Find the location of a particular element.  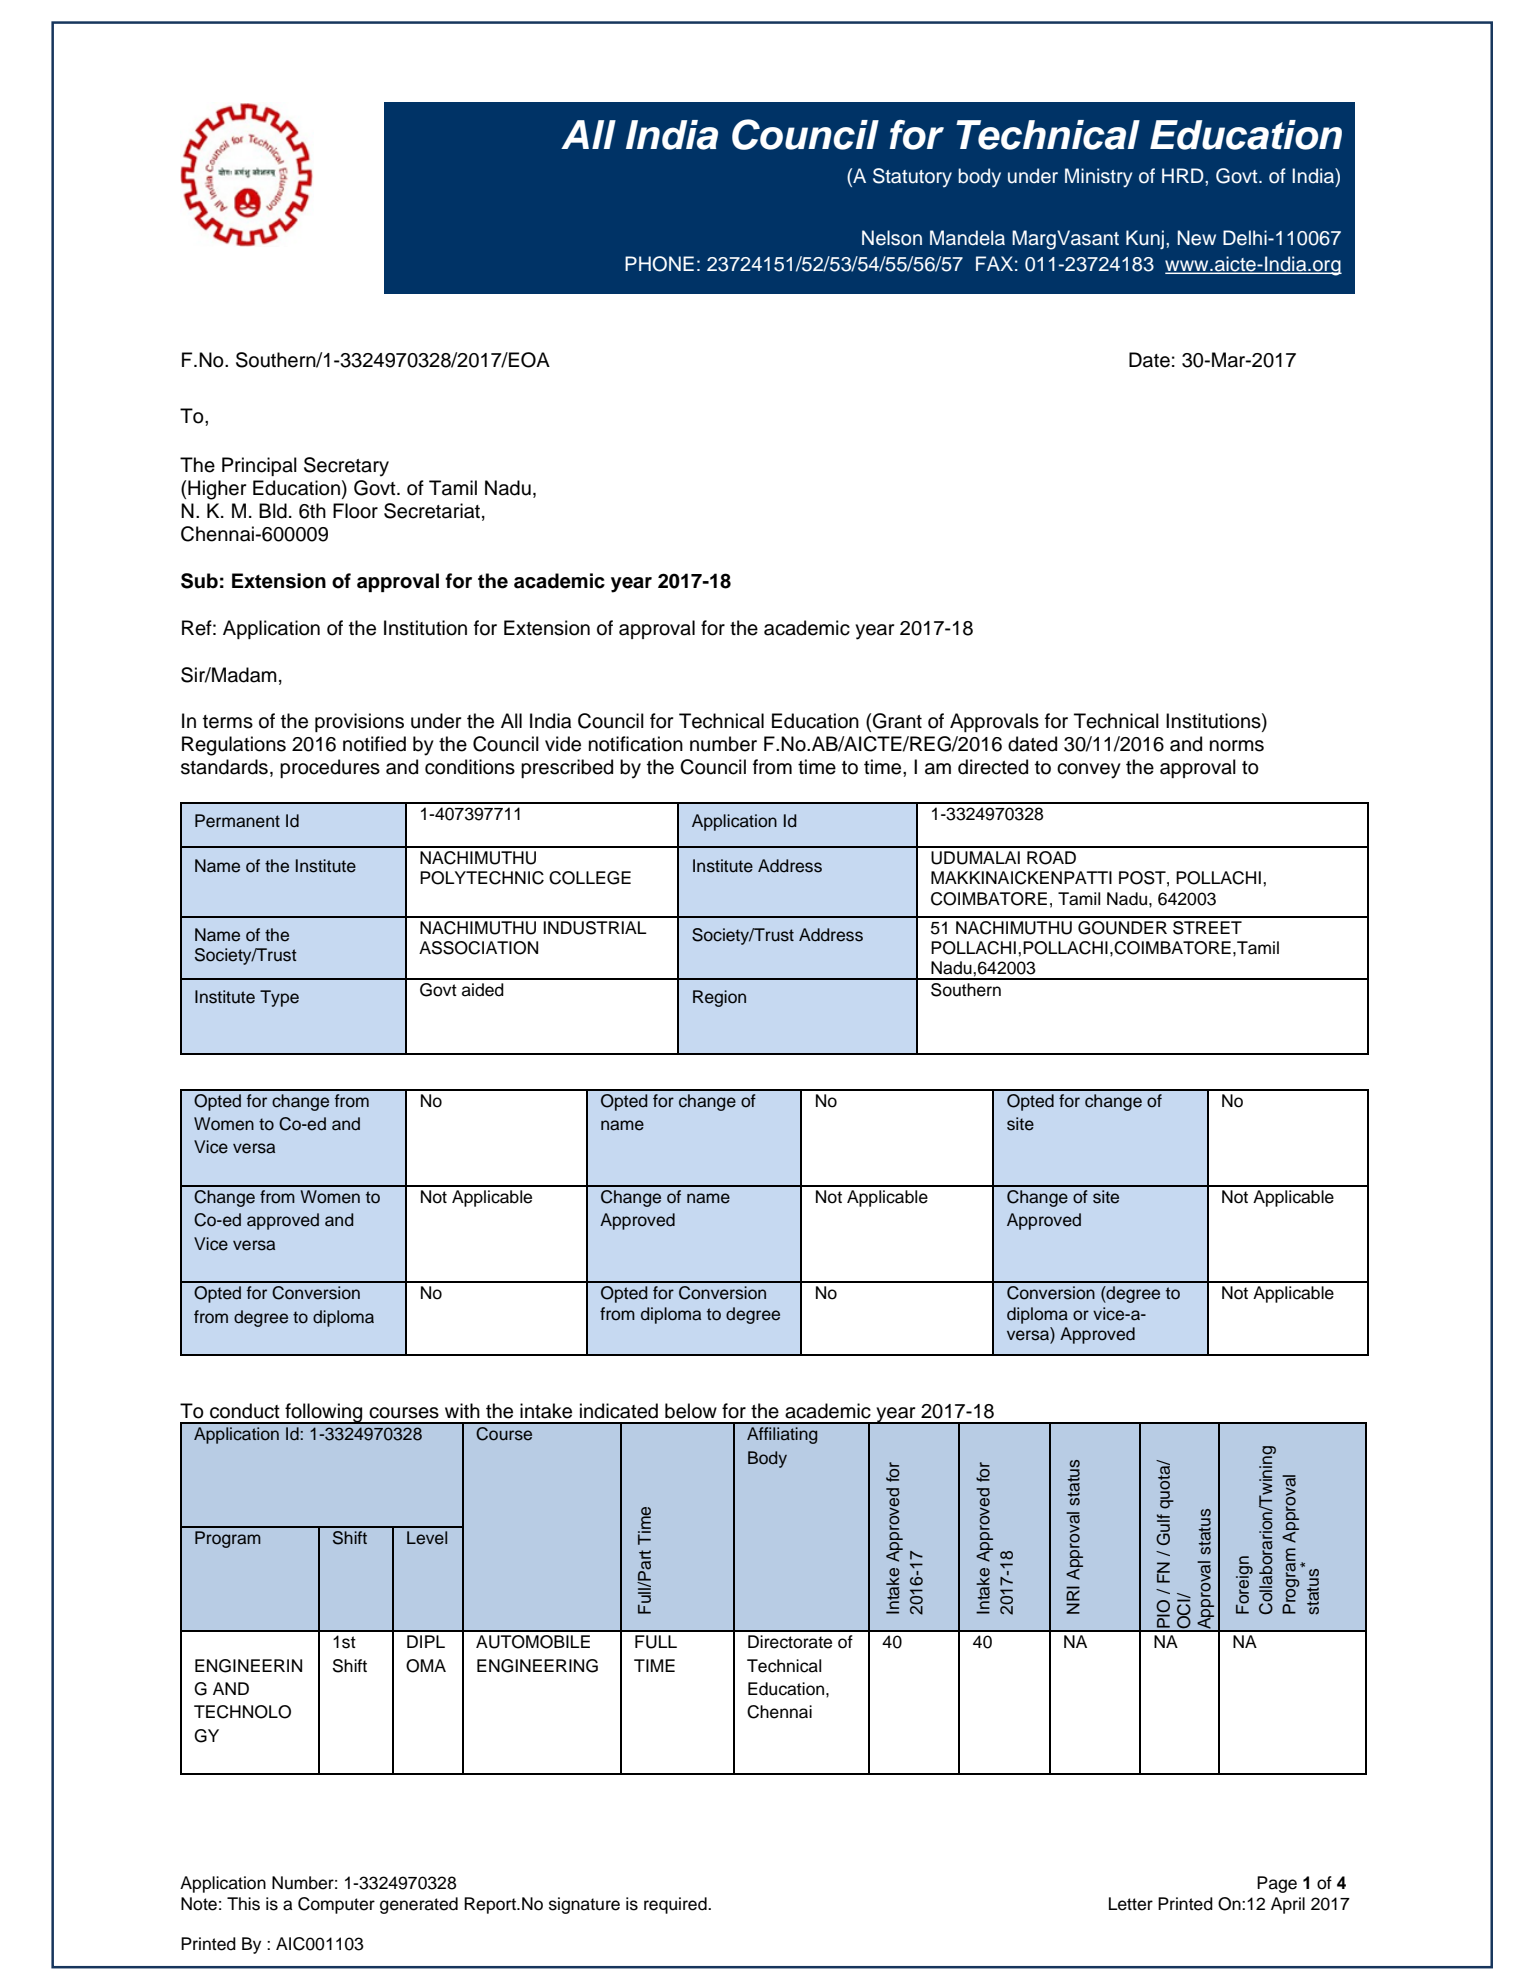

Type is located at coordinates (279, 998).
